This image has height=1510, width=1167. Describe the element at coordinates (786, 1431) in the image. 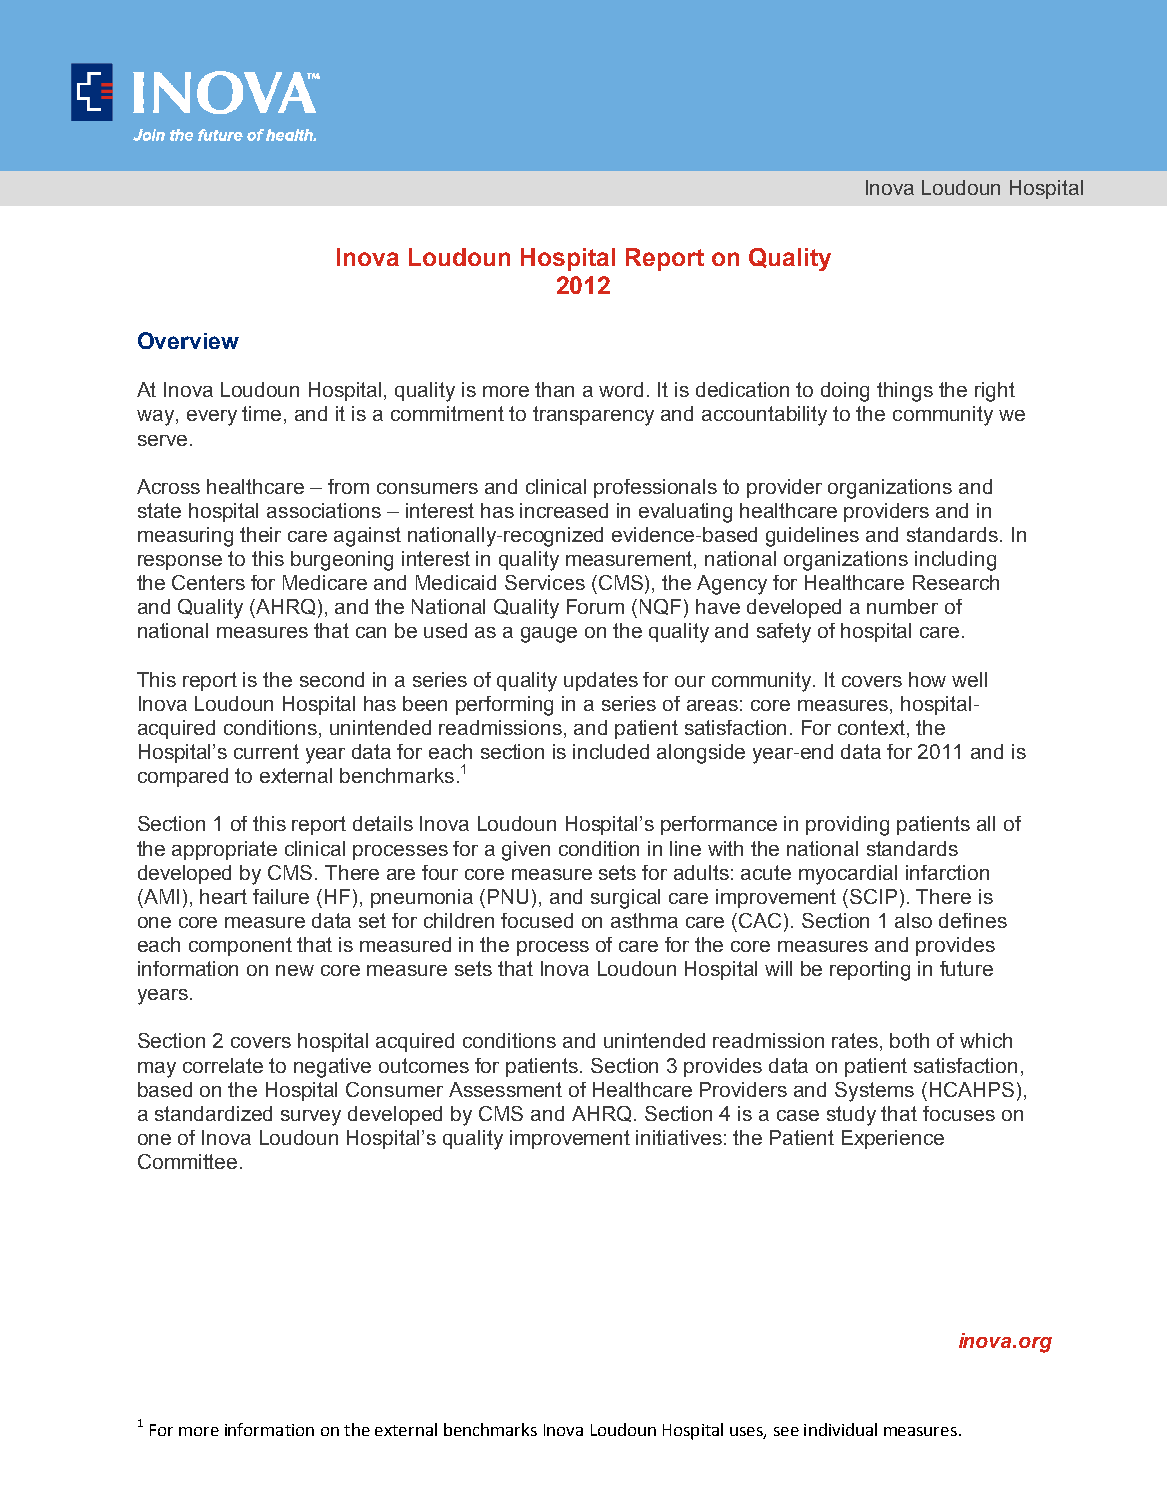

I see `see` at that location.
